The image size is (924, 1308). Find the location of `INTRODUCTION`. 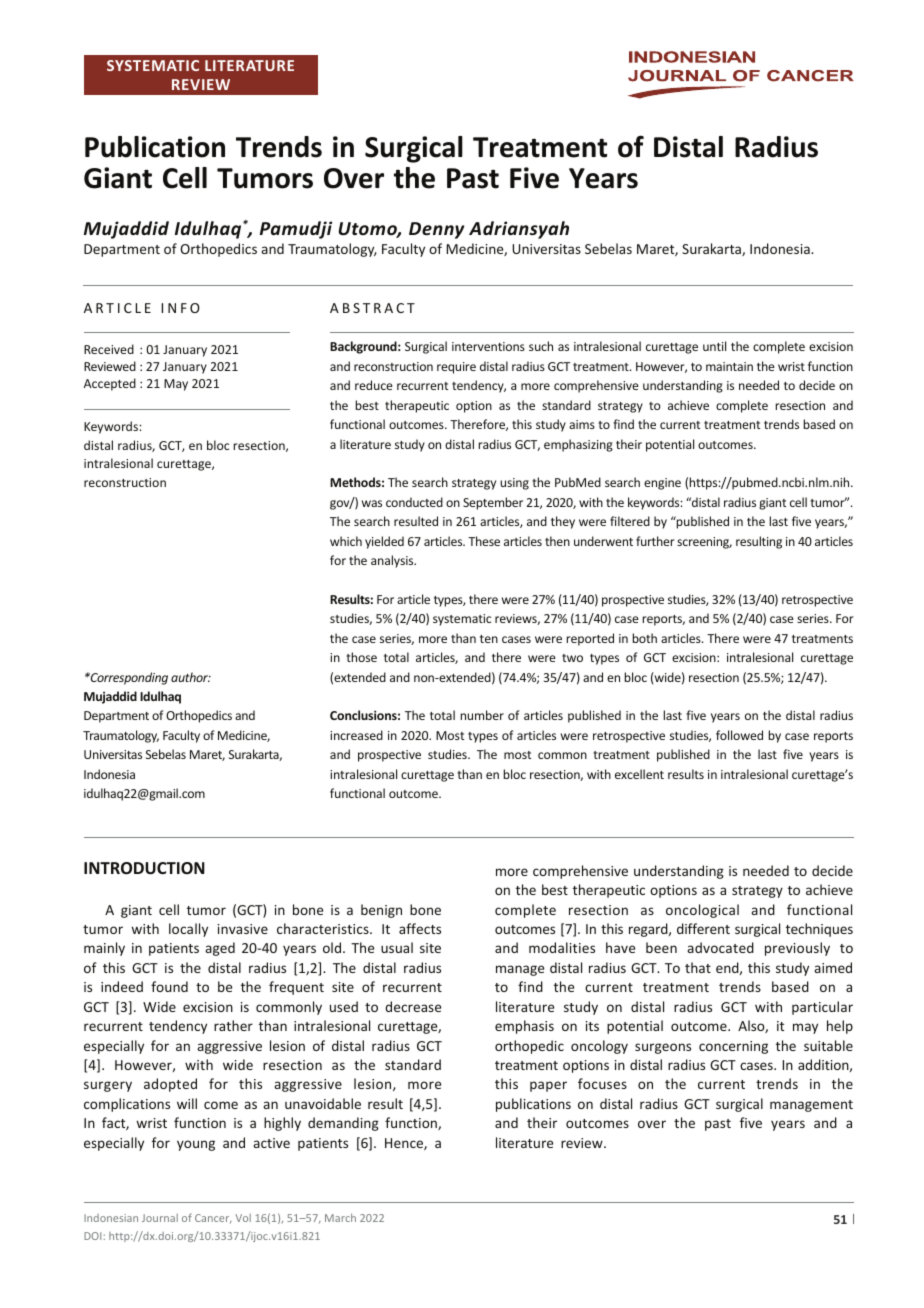

INTRODUCTION is located at coordinates (144, 868).
